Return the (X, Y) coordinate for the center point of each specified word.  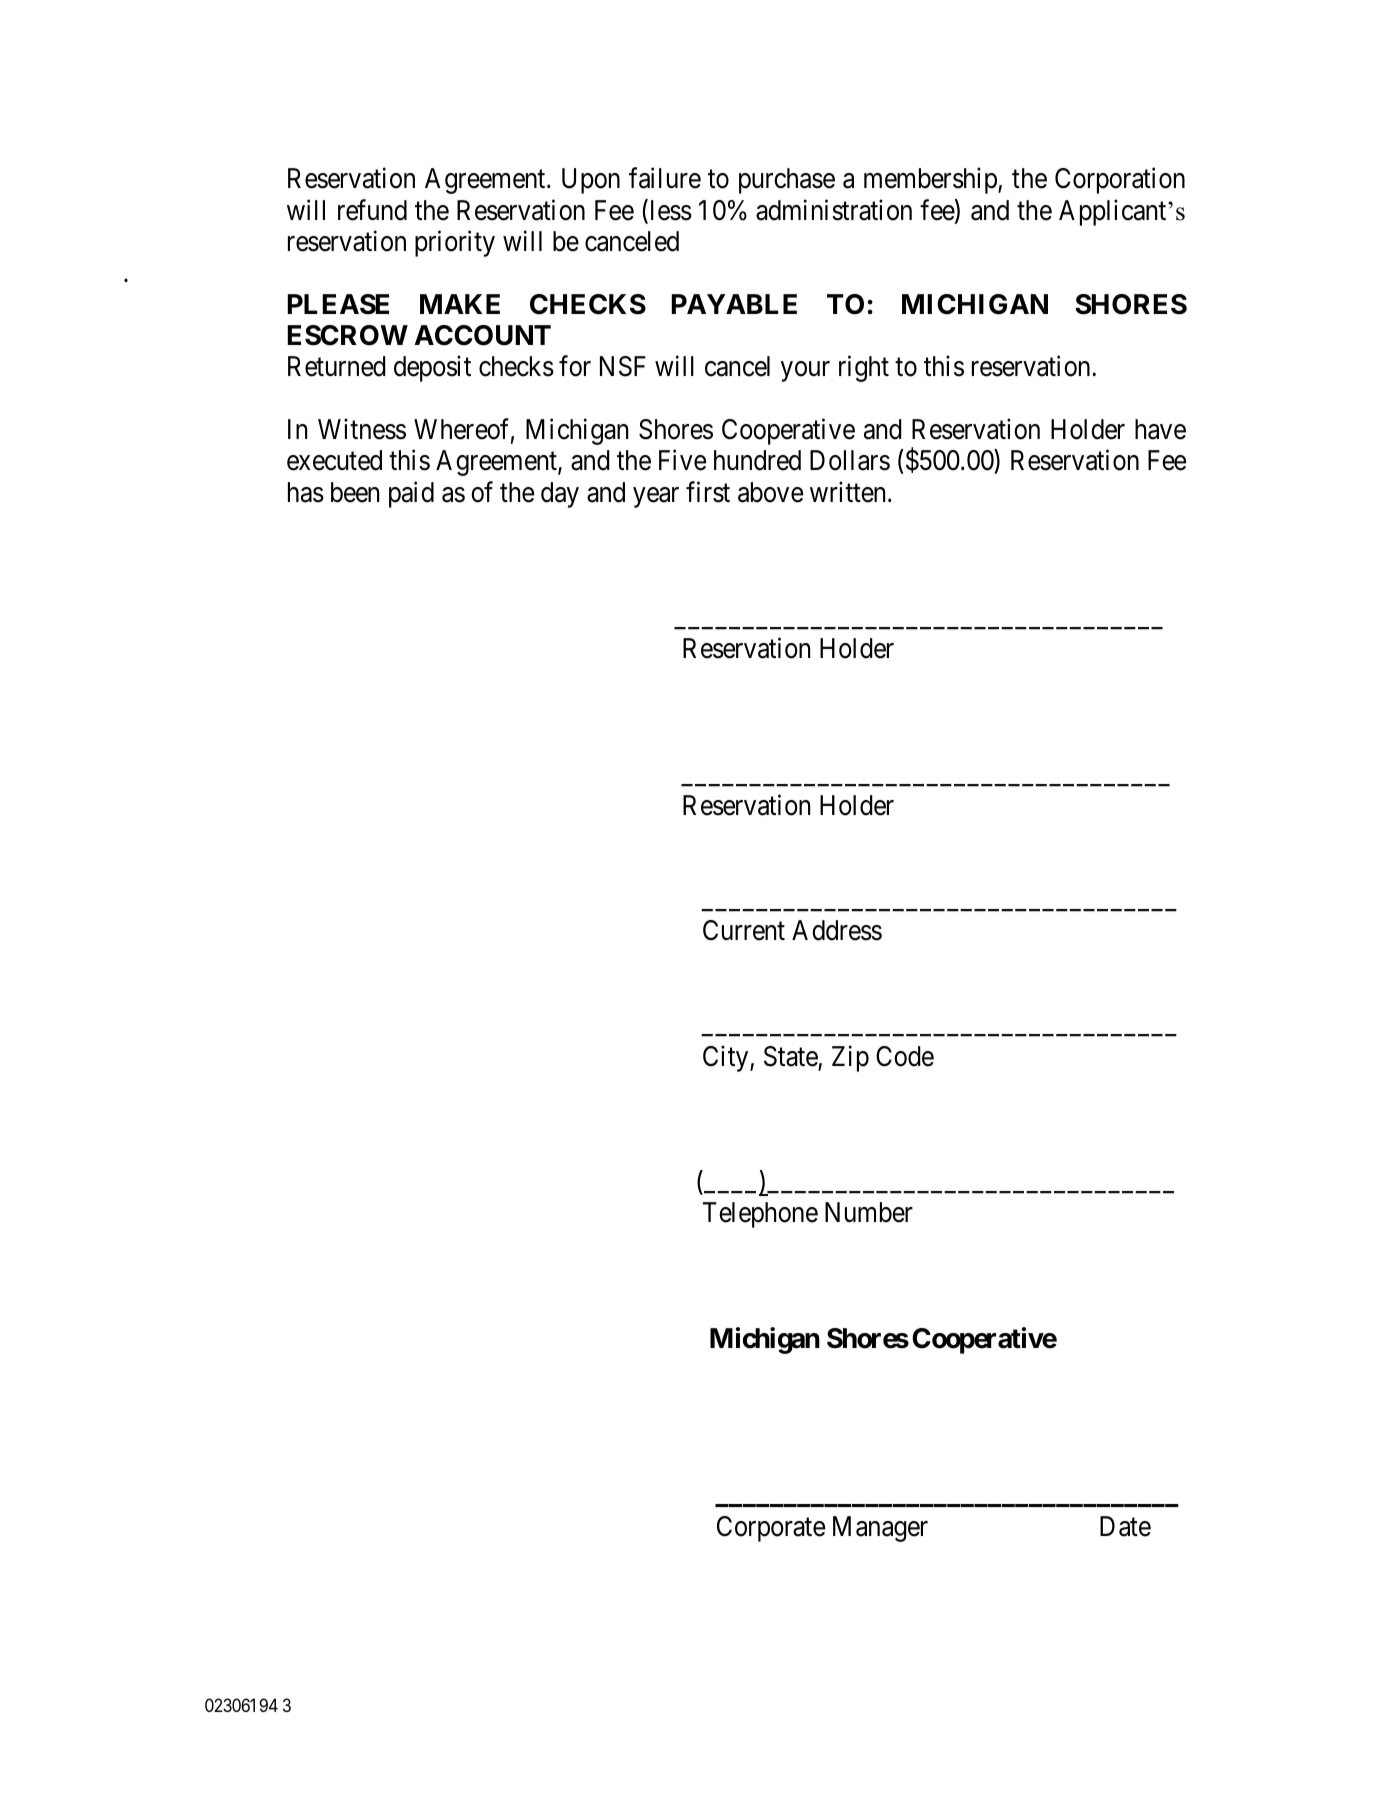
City (727, 1058)
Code (905, 1056)
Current (744, 930)
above (770, 492)
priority (455, 243)
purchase (787, 181)
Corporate (771, 1529)
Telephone (760, 1215)
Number (869, 1212)
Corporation (1120, 181)
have (1160, 429)
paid (411, 494)
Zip (850, 1058)
